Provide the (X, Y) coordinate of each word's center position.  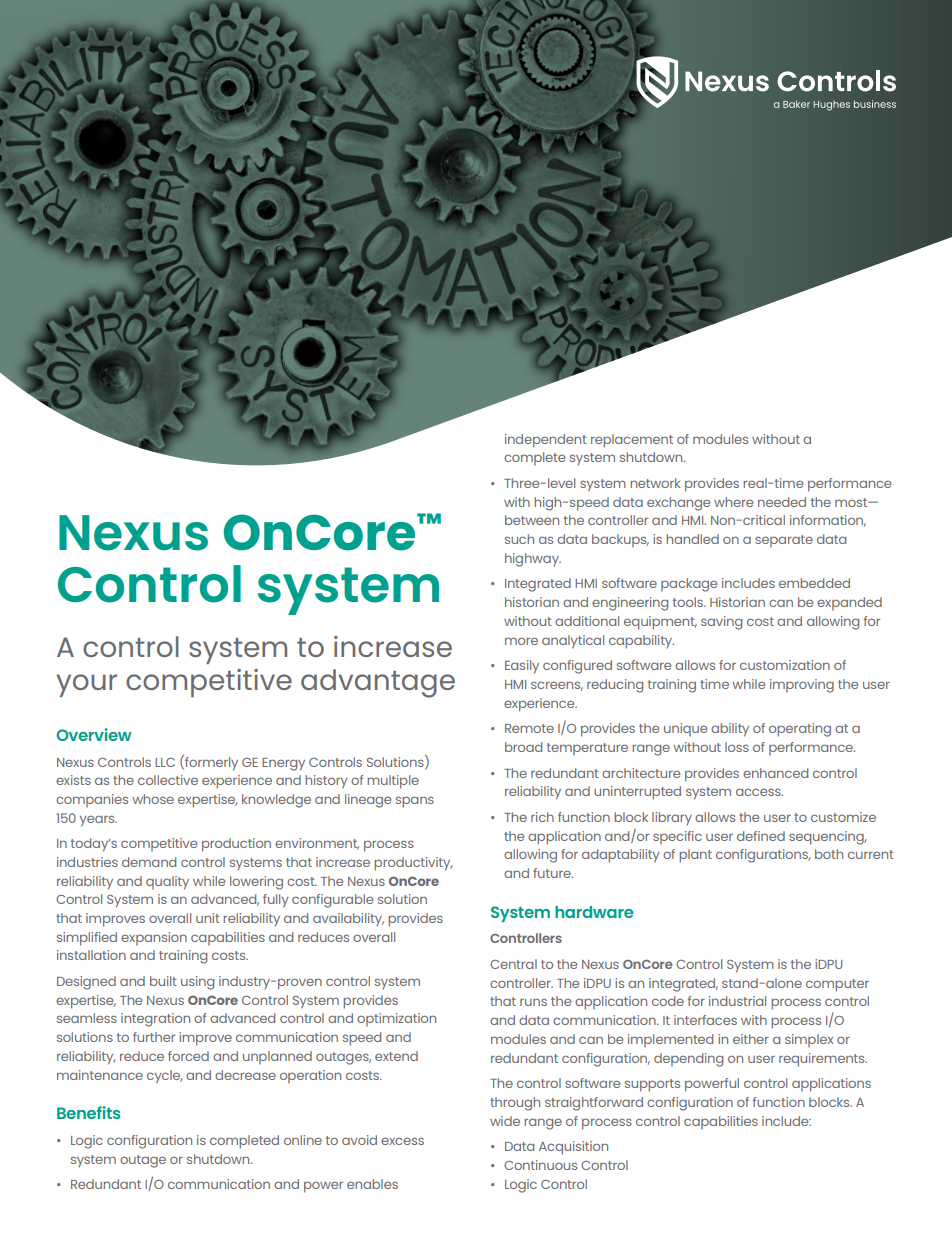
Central (513, 964)
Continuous (540, 1165)
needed (782, 502)
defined (761, 836)
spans (415, 802)
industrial (737, 1001)
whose (153, 799)
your (86, 685)
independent (546, 441)
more (521, 641)
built (163, 981)
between (532, 520)
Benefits (89, 1112)
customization (785, 665)
